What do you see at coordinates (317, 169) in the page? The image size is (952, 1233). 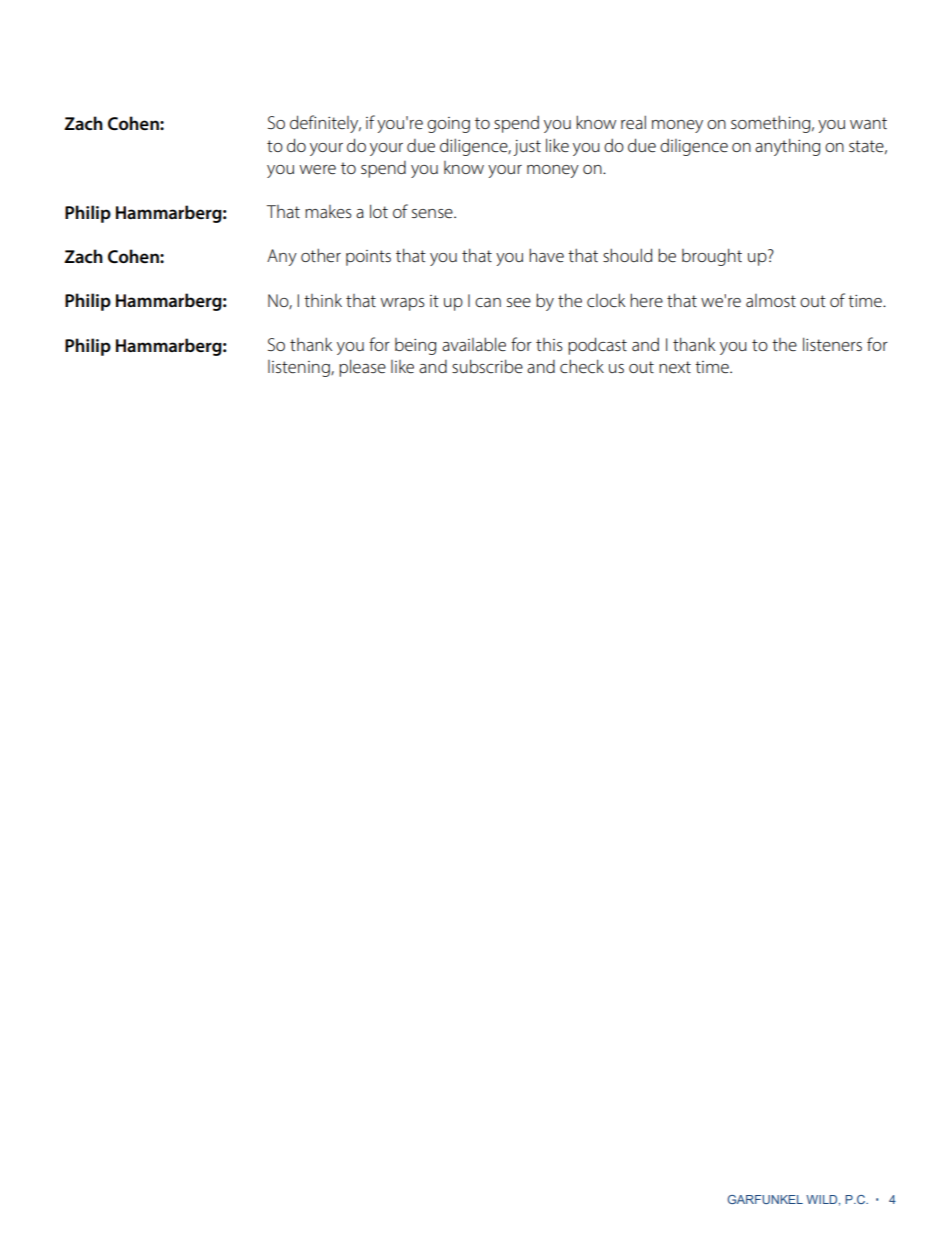 I see `were` at bounding box center [317, 169].
